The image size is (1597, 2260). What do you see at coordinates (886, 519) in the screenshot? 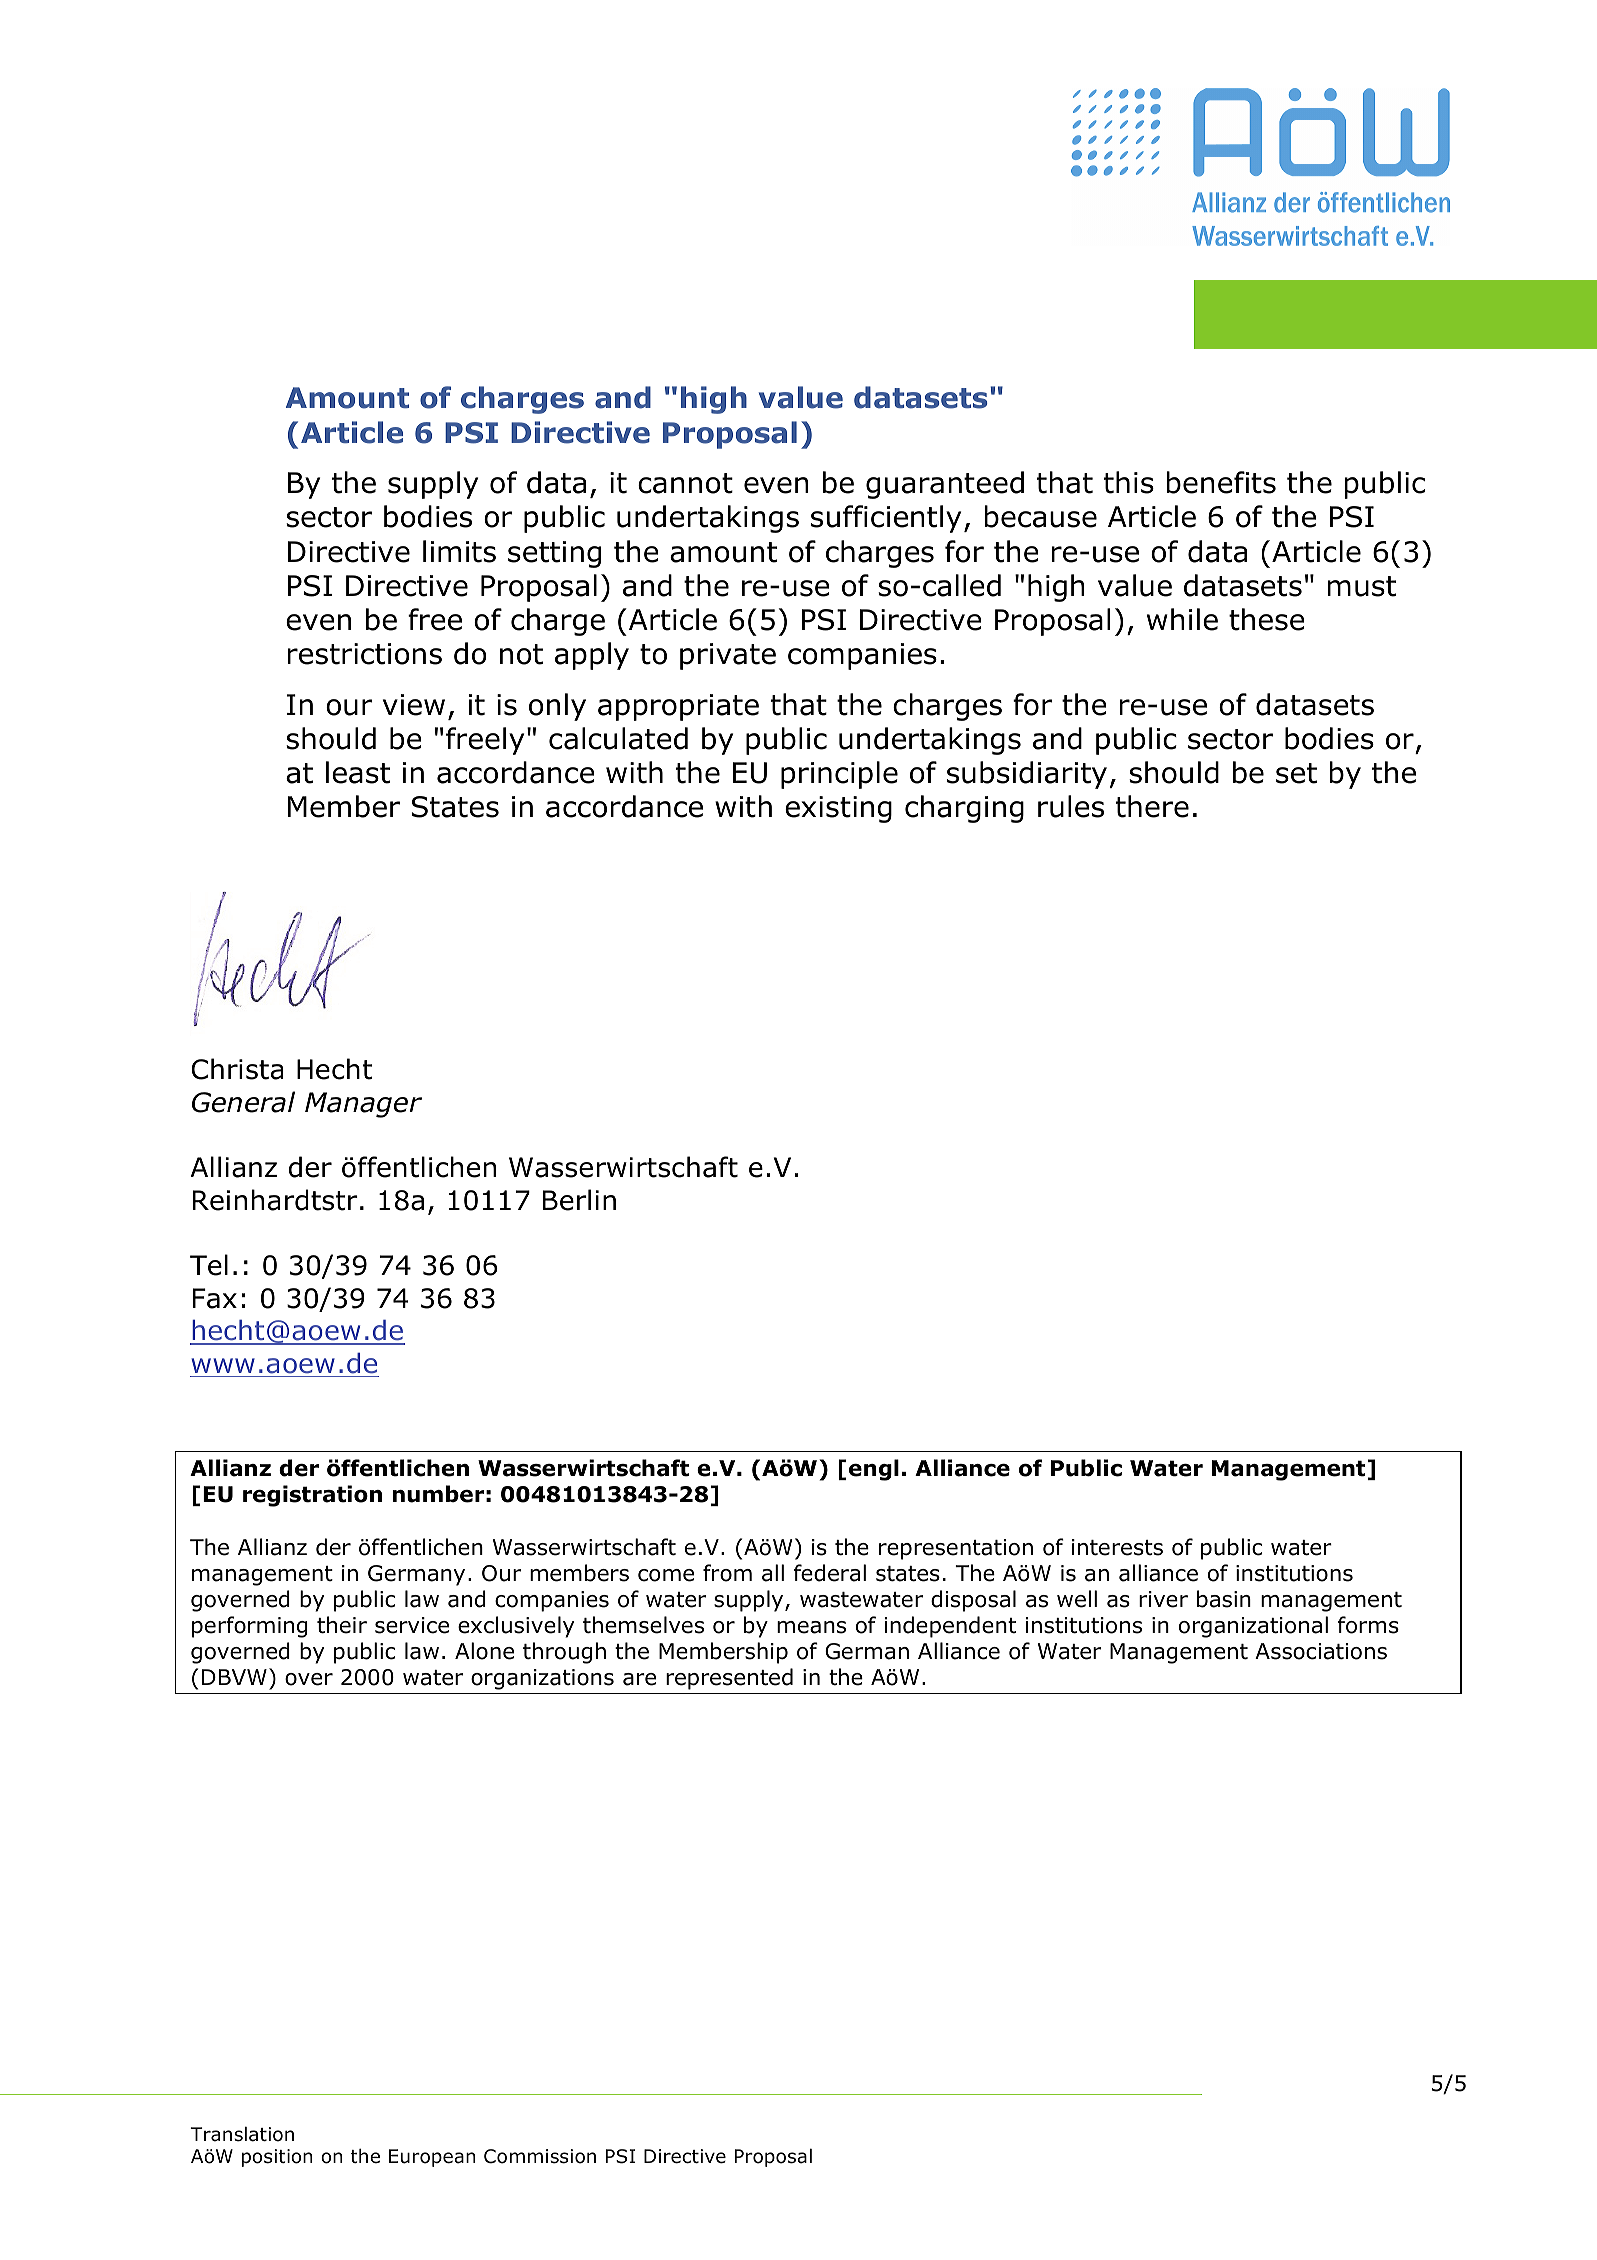
I see `sufficiently` at bounding box center [886, 519].
